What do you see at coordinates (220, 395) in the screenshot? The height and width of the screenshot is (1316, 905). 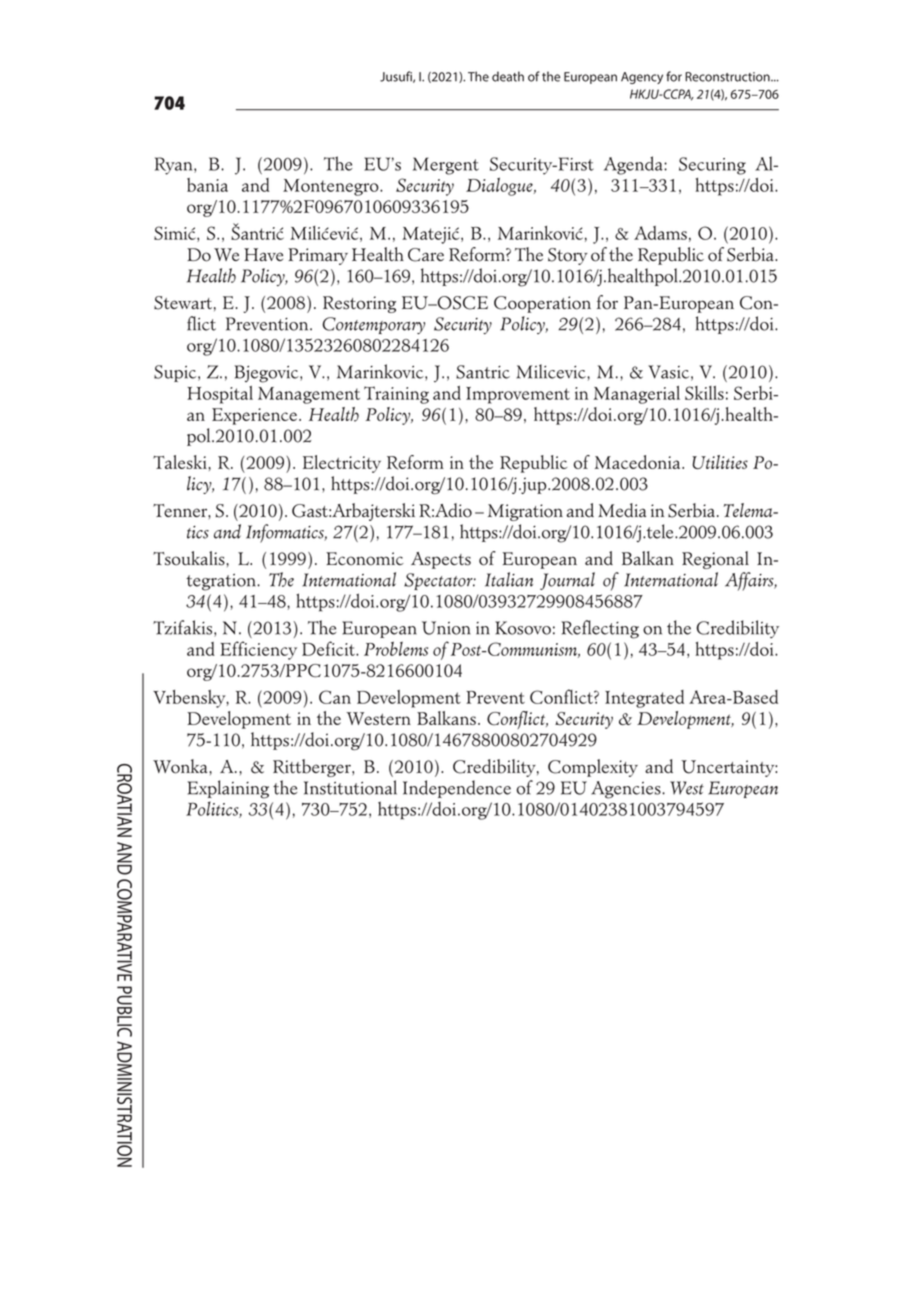 I see `Hospital` at bounding box center [220, 395].
